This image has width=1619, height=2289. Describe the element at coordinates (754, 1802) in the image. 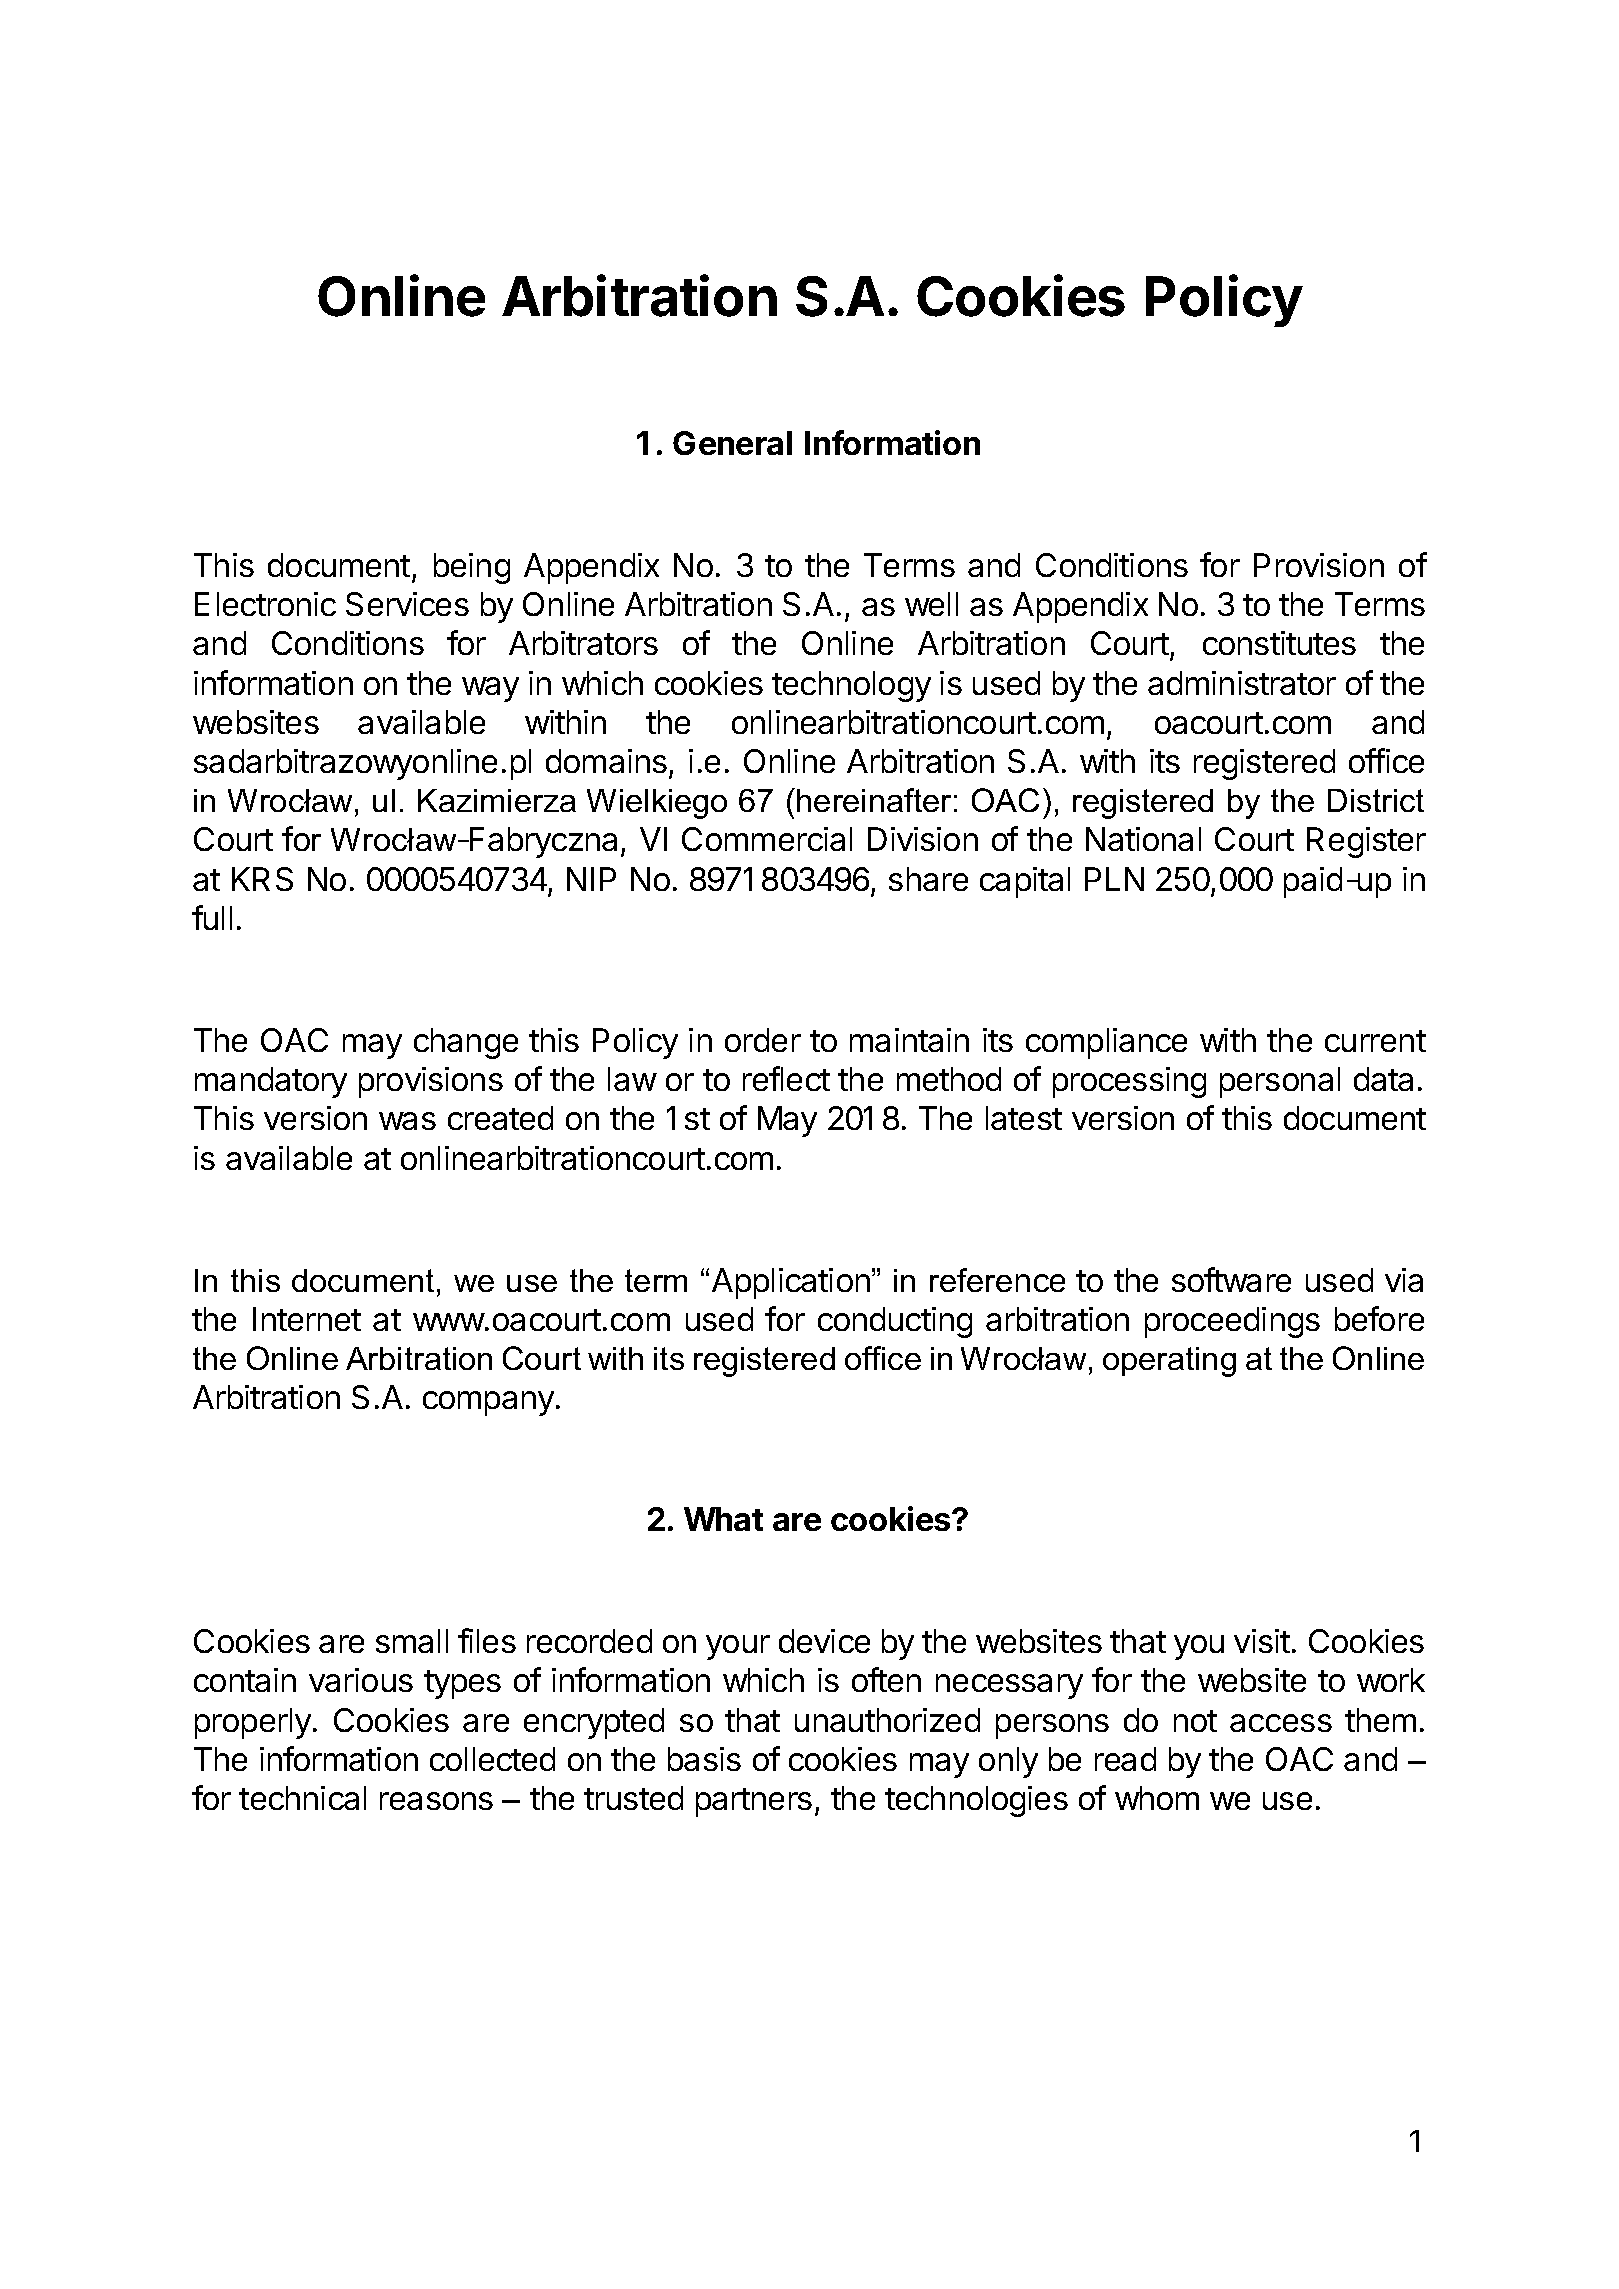

I see `partners` at that location.
